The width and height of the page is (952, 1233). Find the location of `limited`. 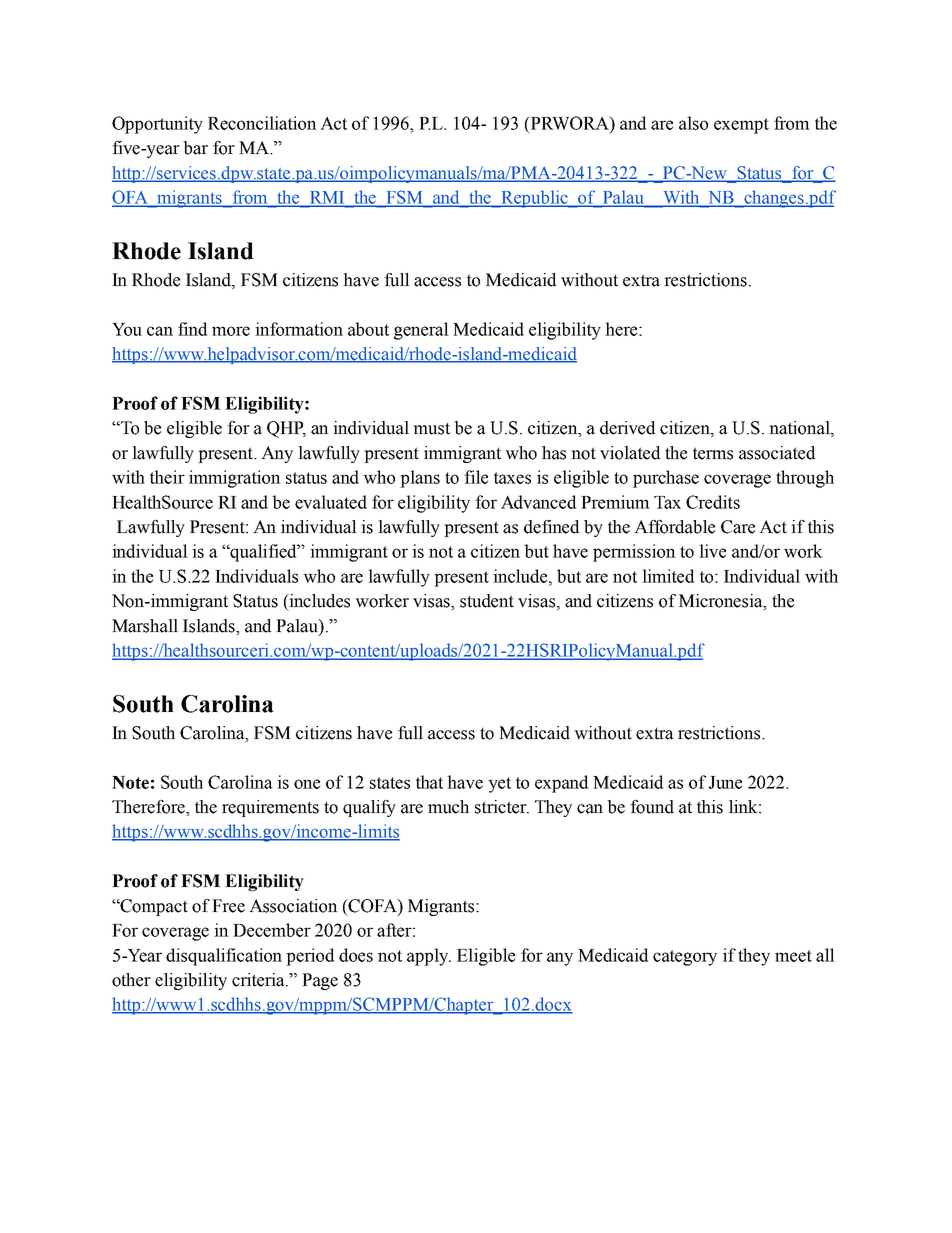

limited is located at coordinates (668, 576).
